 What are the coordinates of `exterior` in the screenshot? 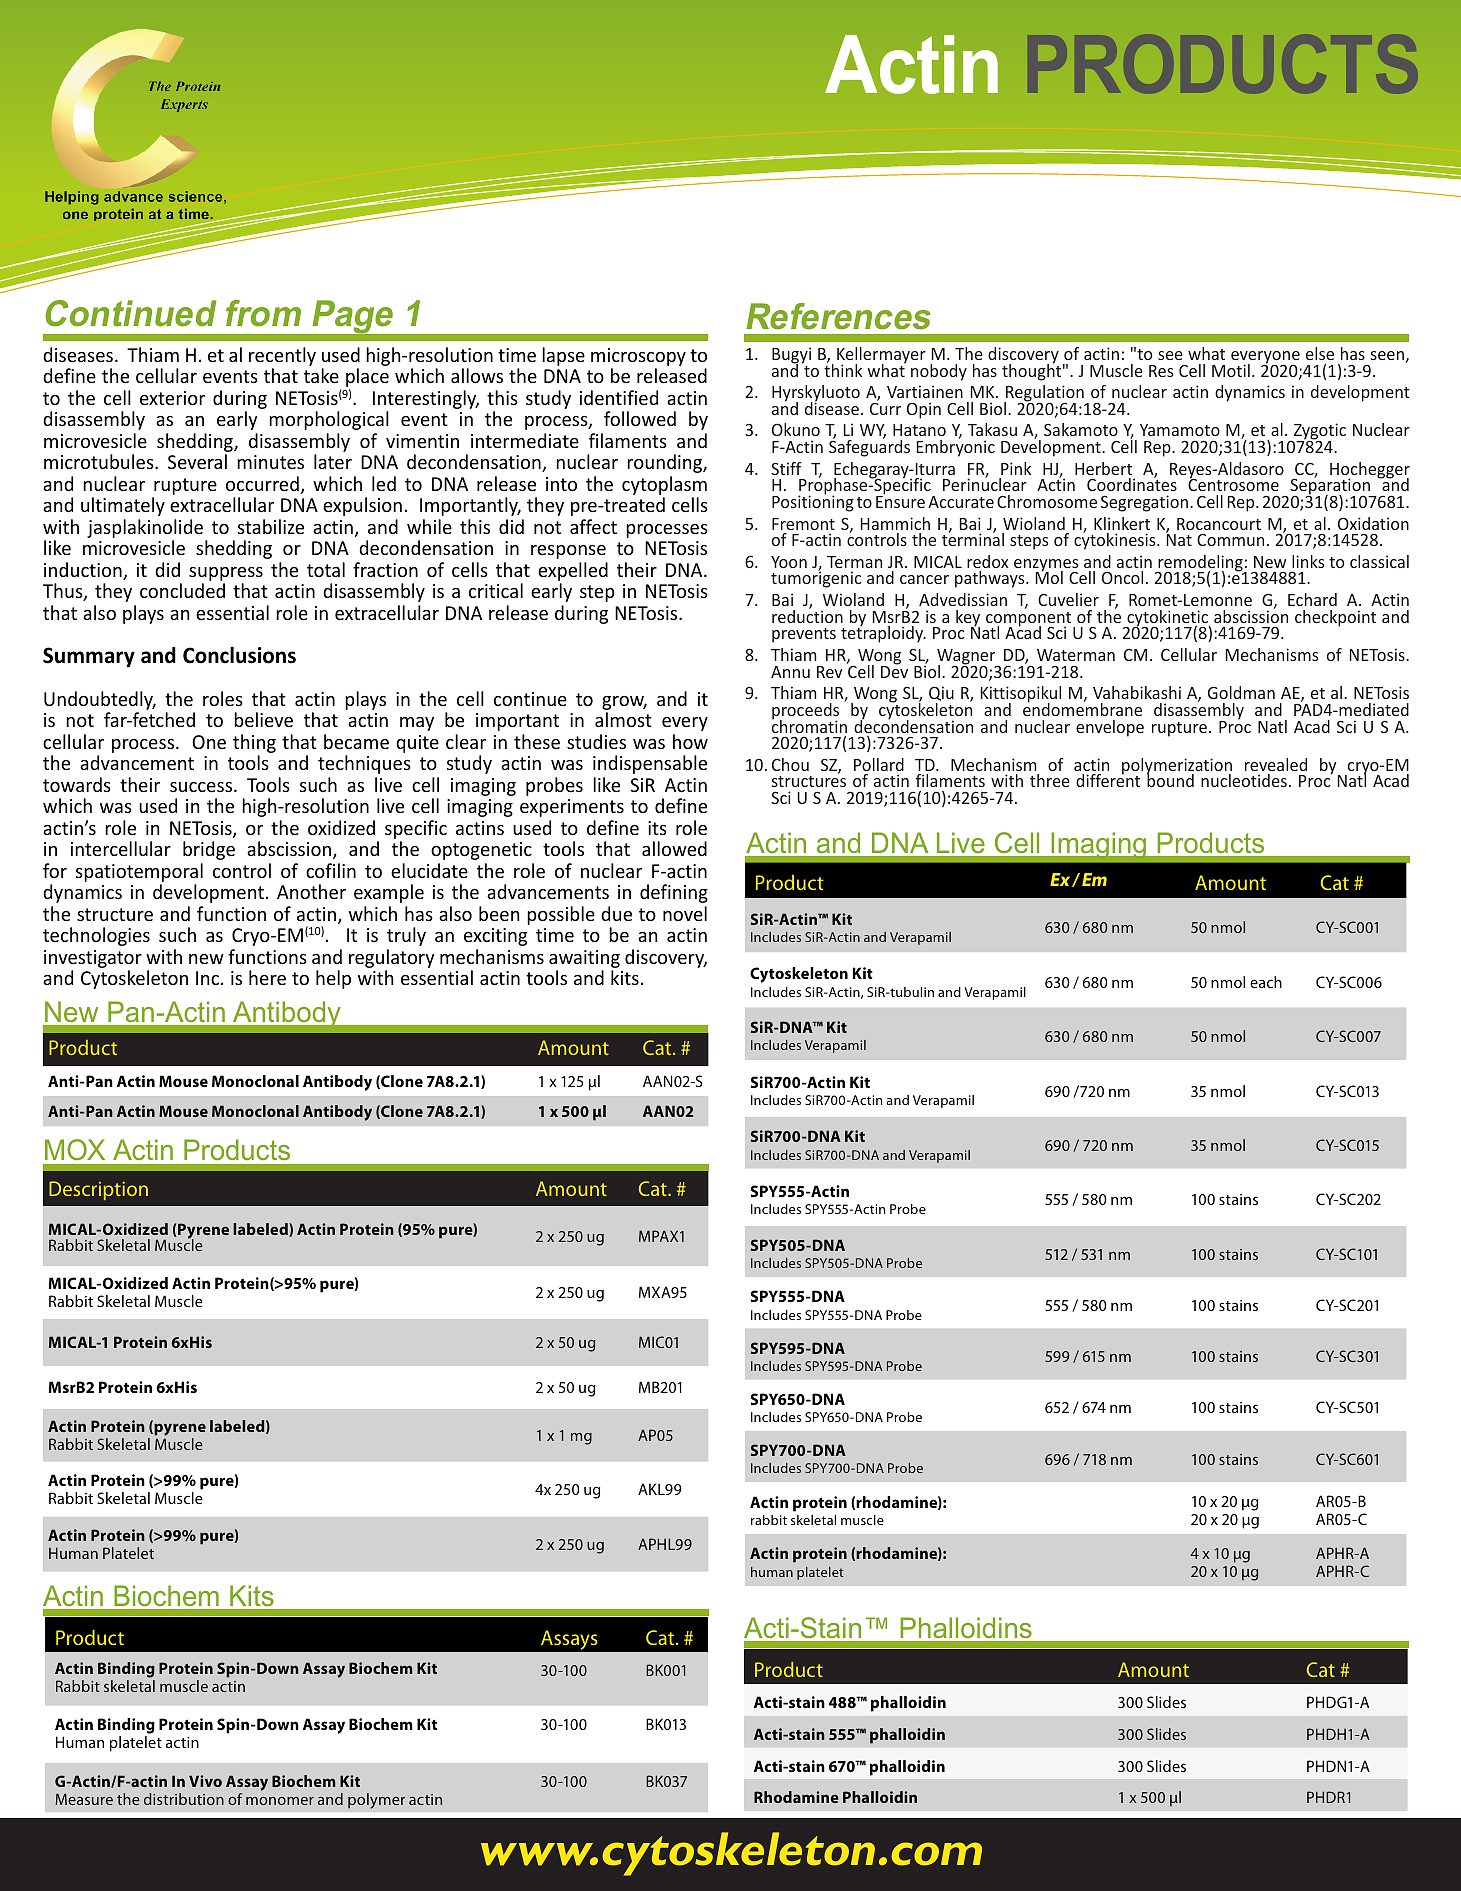 It's located at (172, 398).
